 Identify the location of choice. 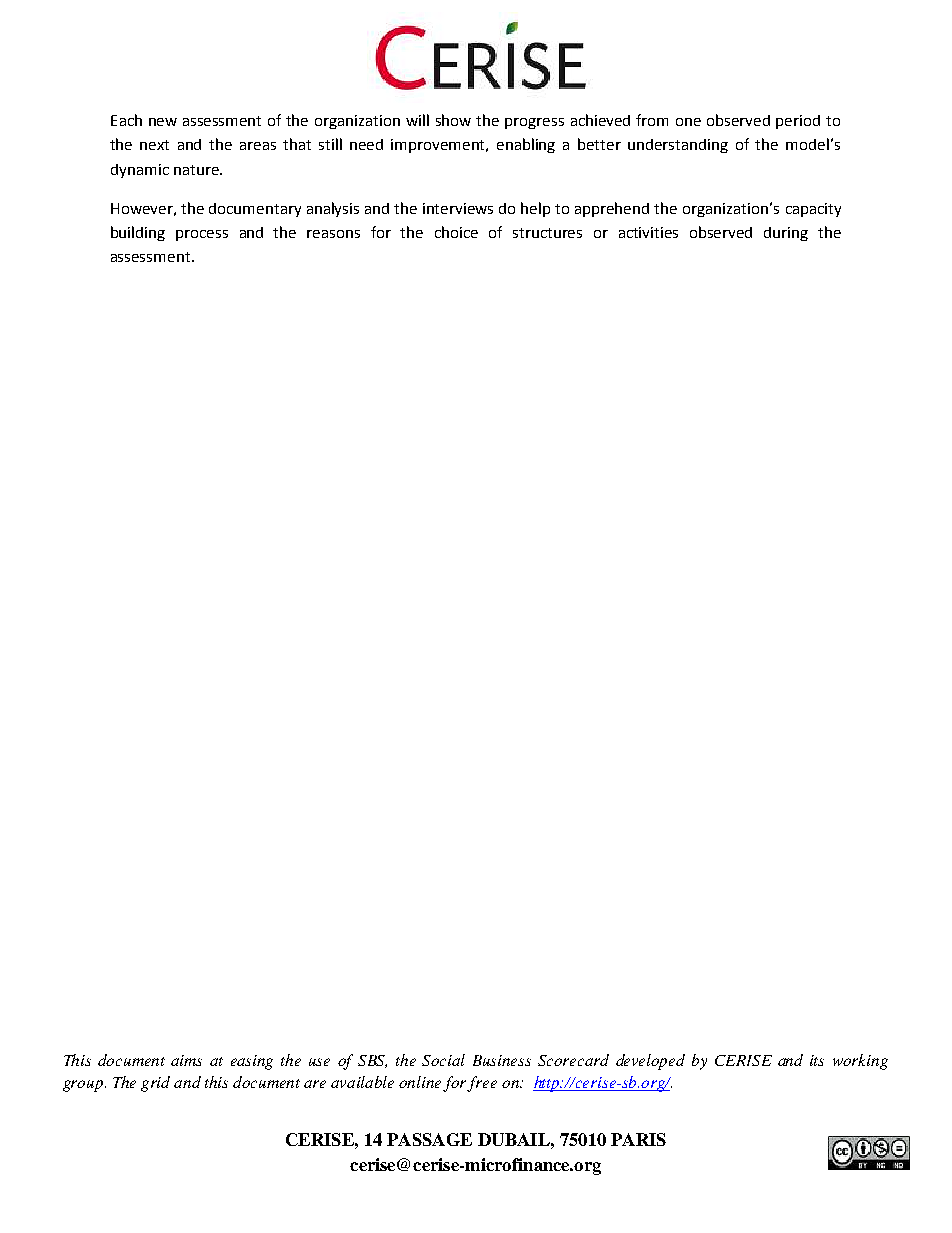
(456, 232).
